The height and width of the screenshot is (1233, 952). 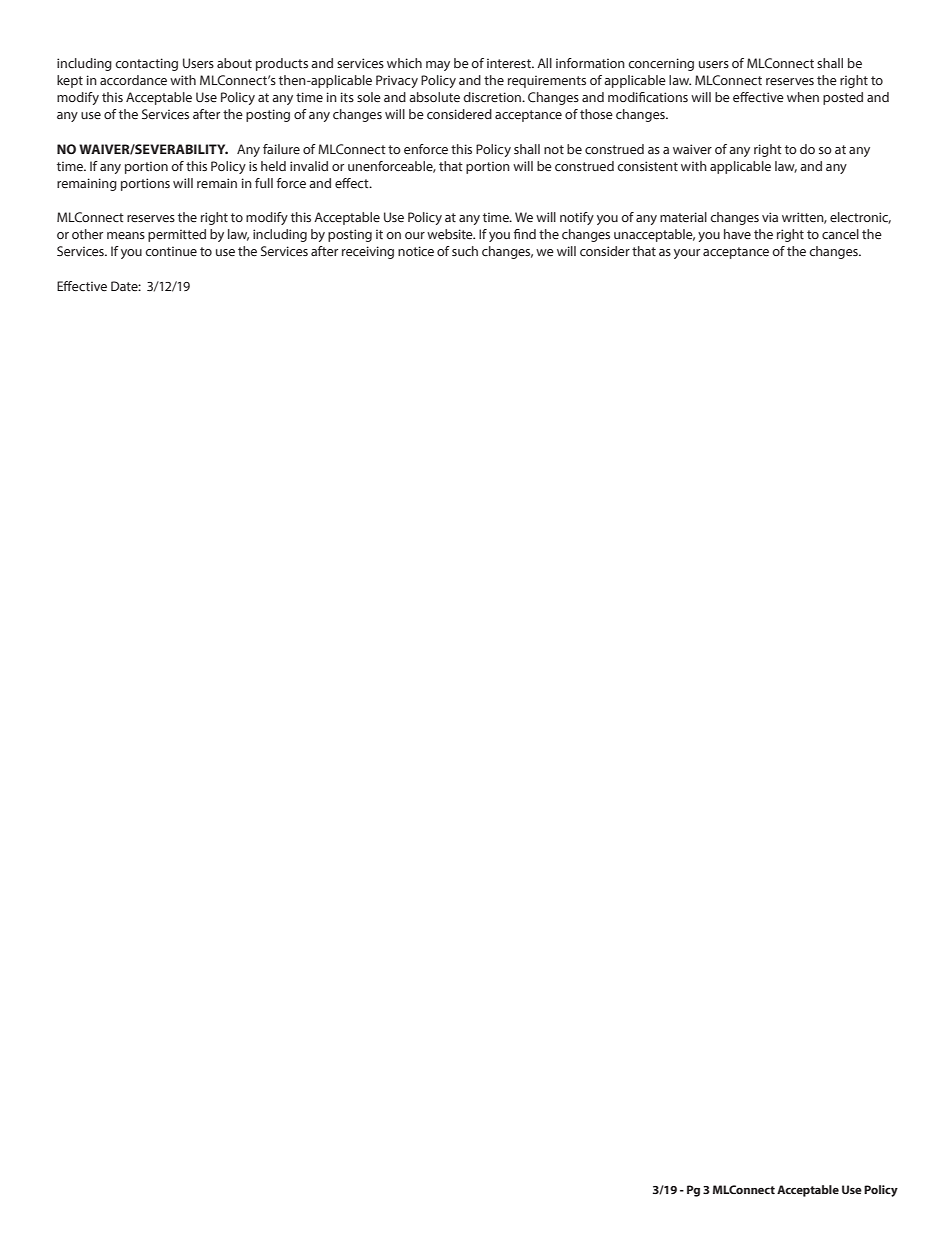 I want to click on absolute, so click(x=434, y=97).
